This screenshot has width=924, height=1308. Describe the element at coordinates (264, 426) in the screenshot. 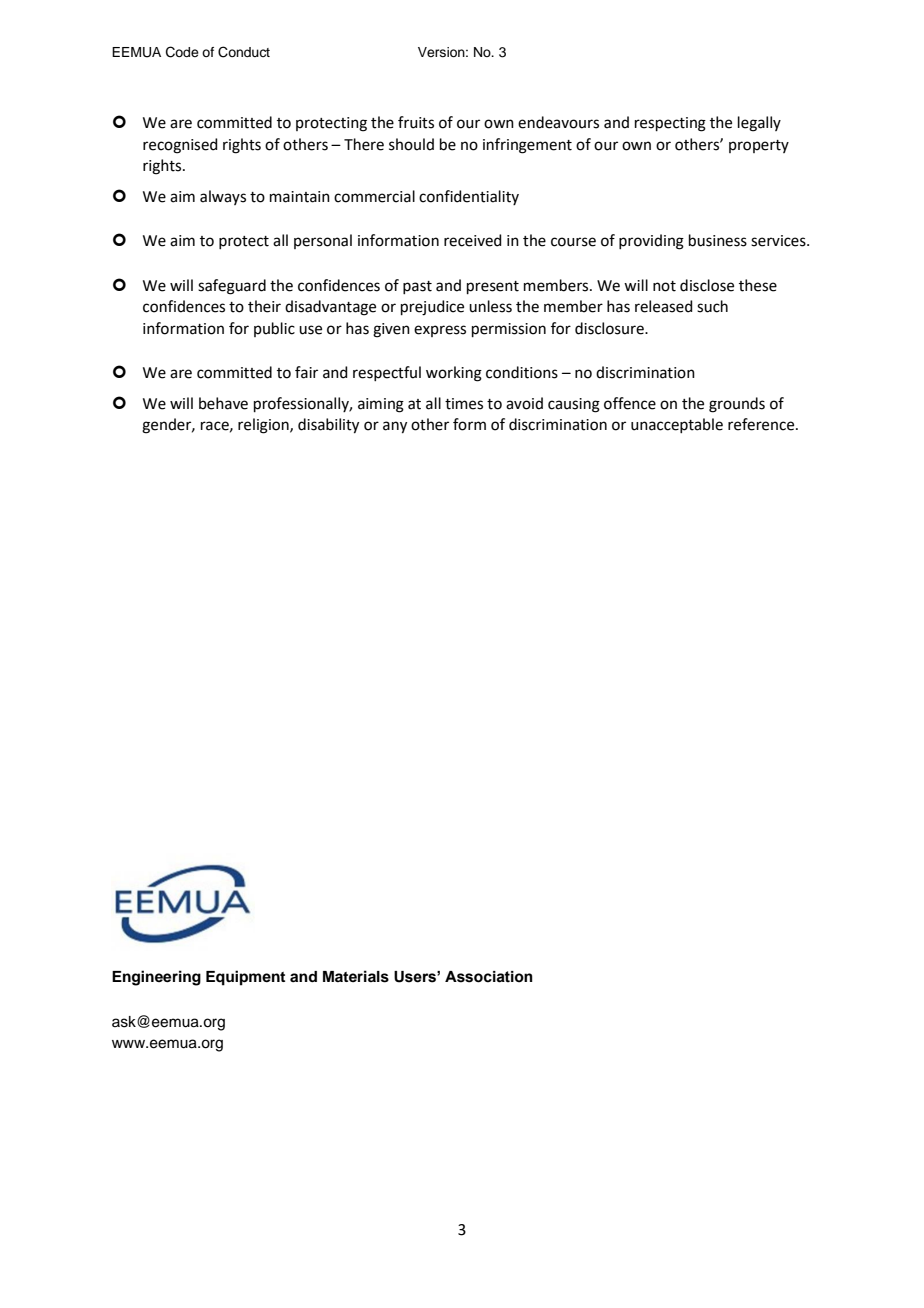

I see `religion` at that location.
